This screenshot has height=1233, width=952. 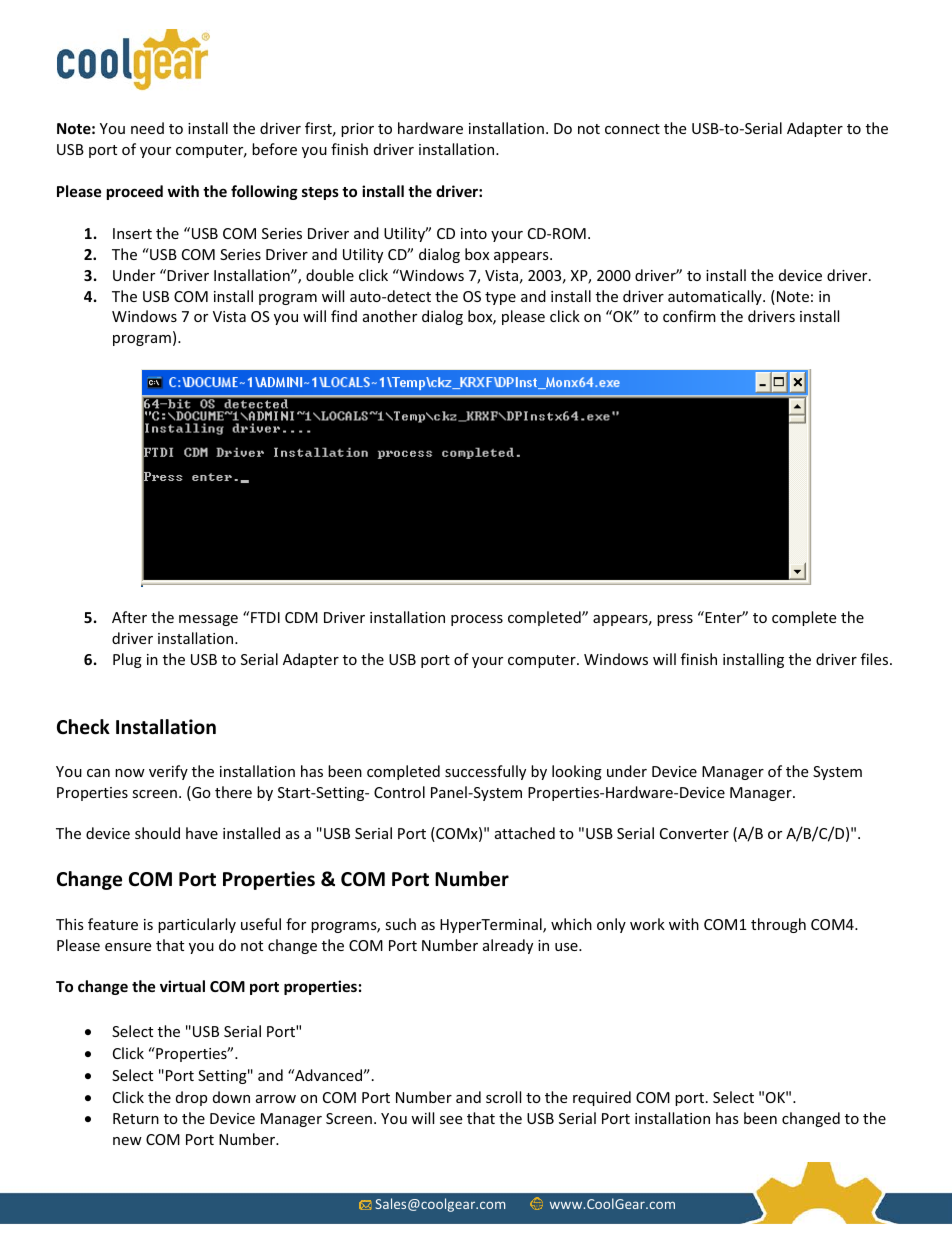 What do you see at coordinates (451, 1120) in the screenshot?
I see `see` at bounding box center [451, 1120].
